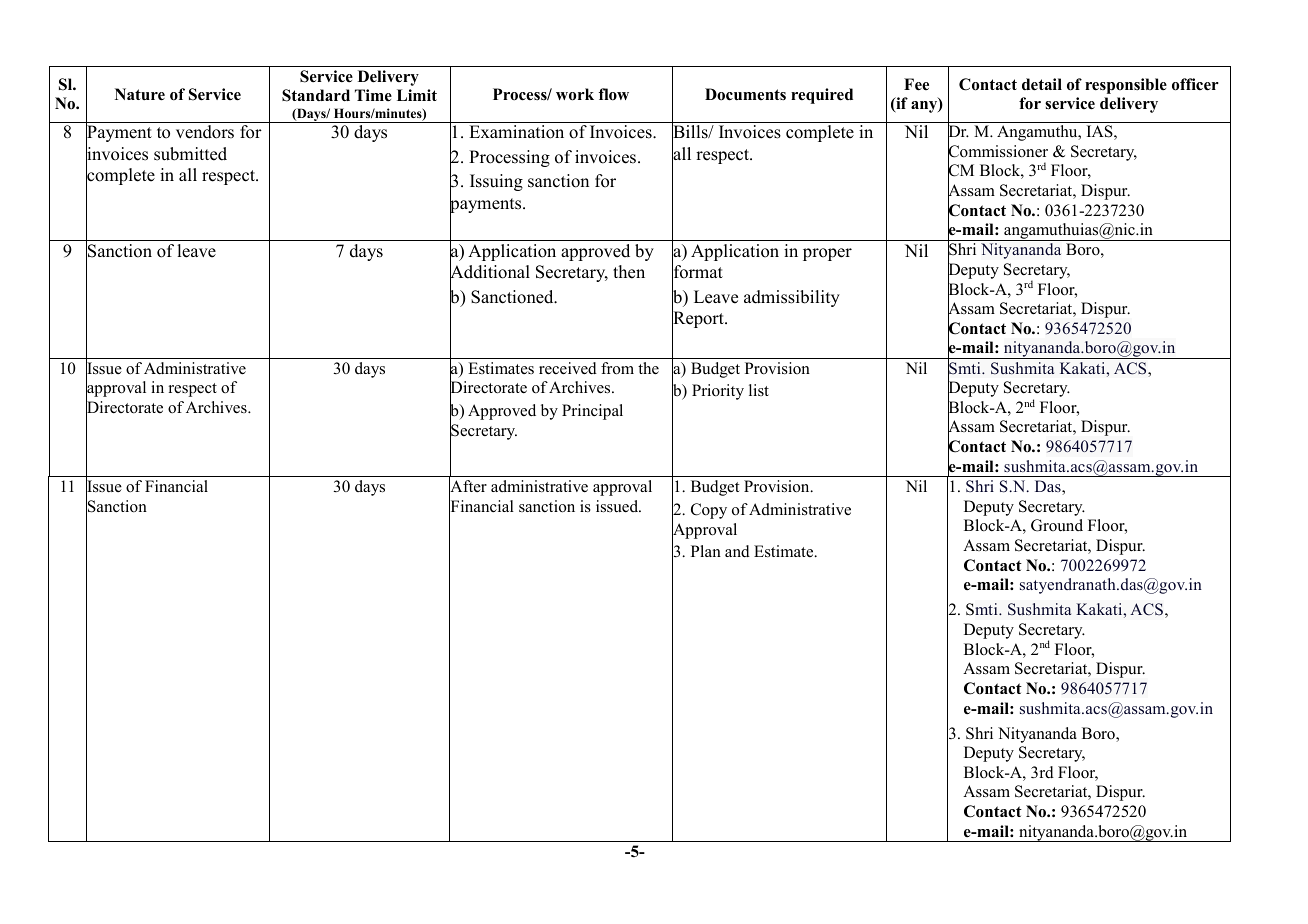 Image resolution: width=1308 pixels, height=924 pixels. What do you see at coordinates (699, 320) in the screenshot?
I see `Report` at bounding box center [699, 320].
